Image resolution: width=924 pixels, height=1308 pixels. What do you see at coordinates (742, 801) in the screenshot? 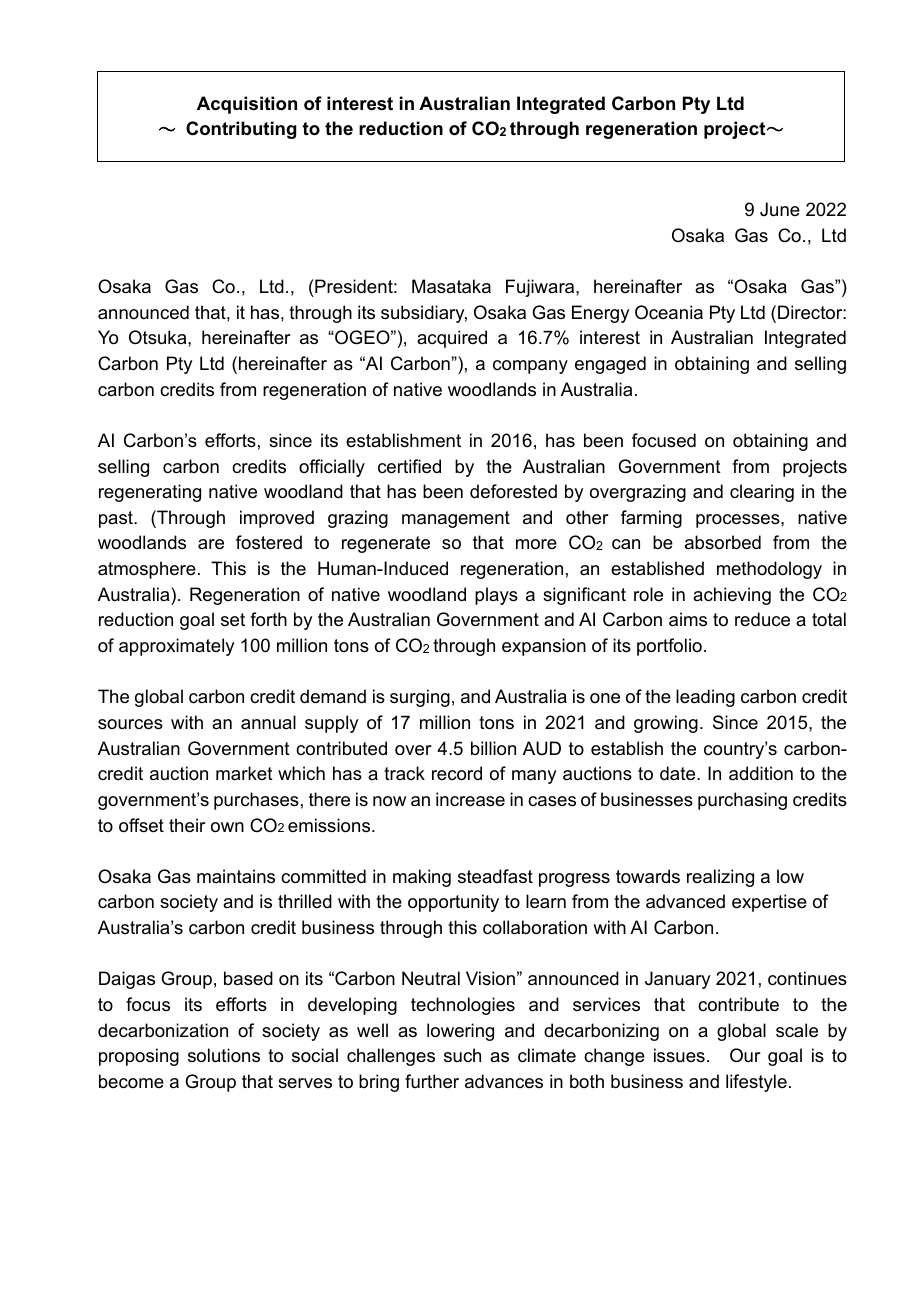
I see `purchasing` at bounding box center [742, 801].
